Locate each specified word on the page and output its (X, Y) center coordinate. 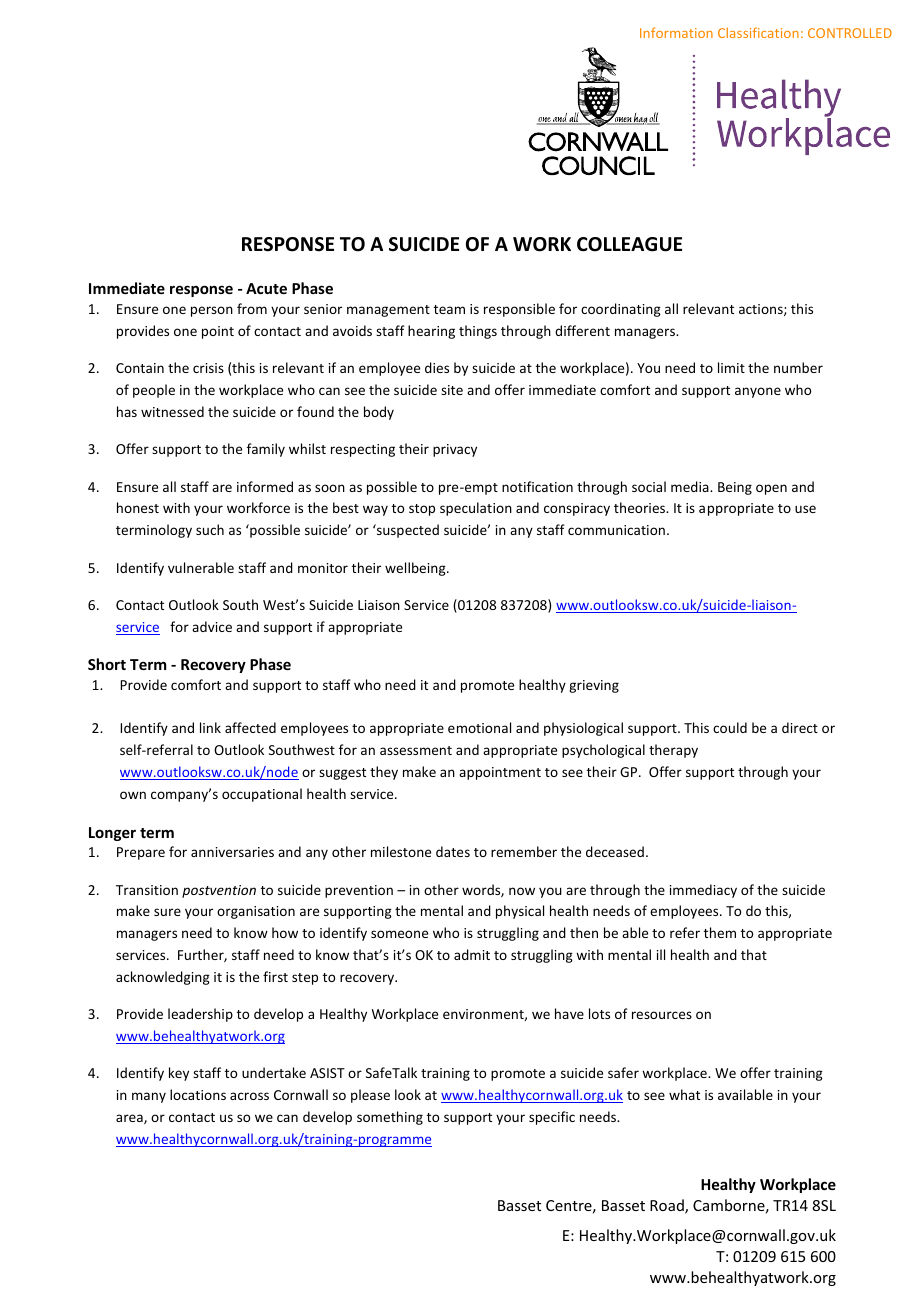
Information (676, 32)
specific (552, 1118)
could (730, 727)
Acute (266, 288)
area (130, 1119)
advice (212, 626)
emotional (479, 727)
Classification (758, 32)
